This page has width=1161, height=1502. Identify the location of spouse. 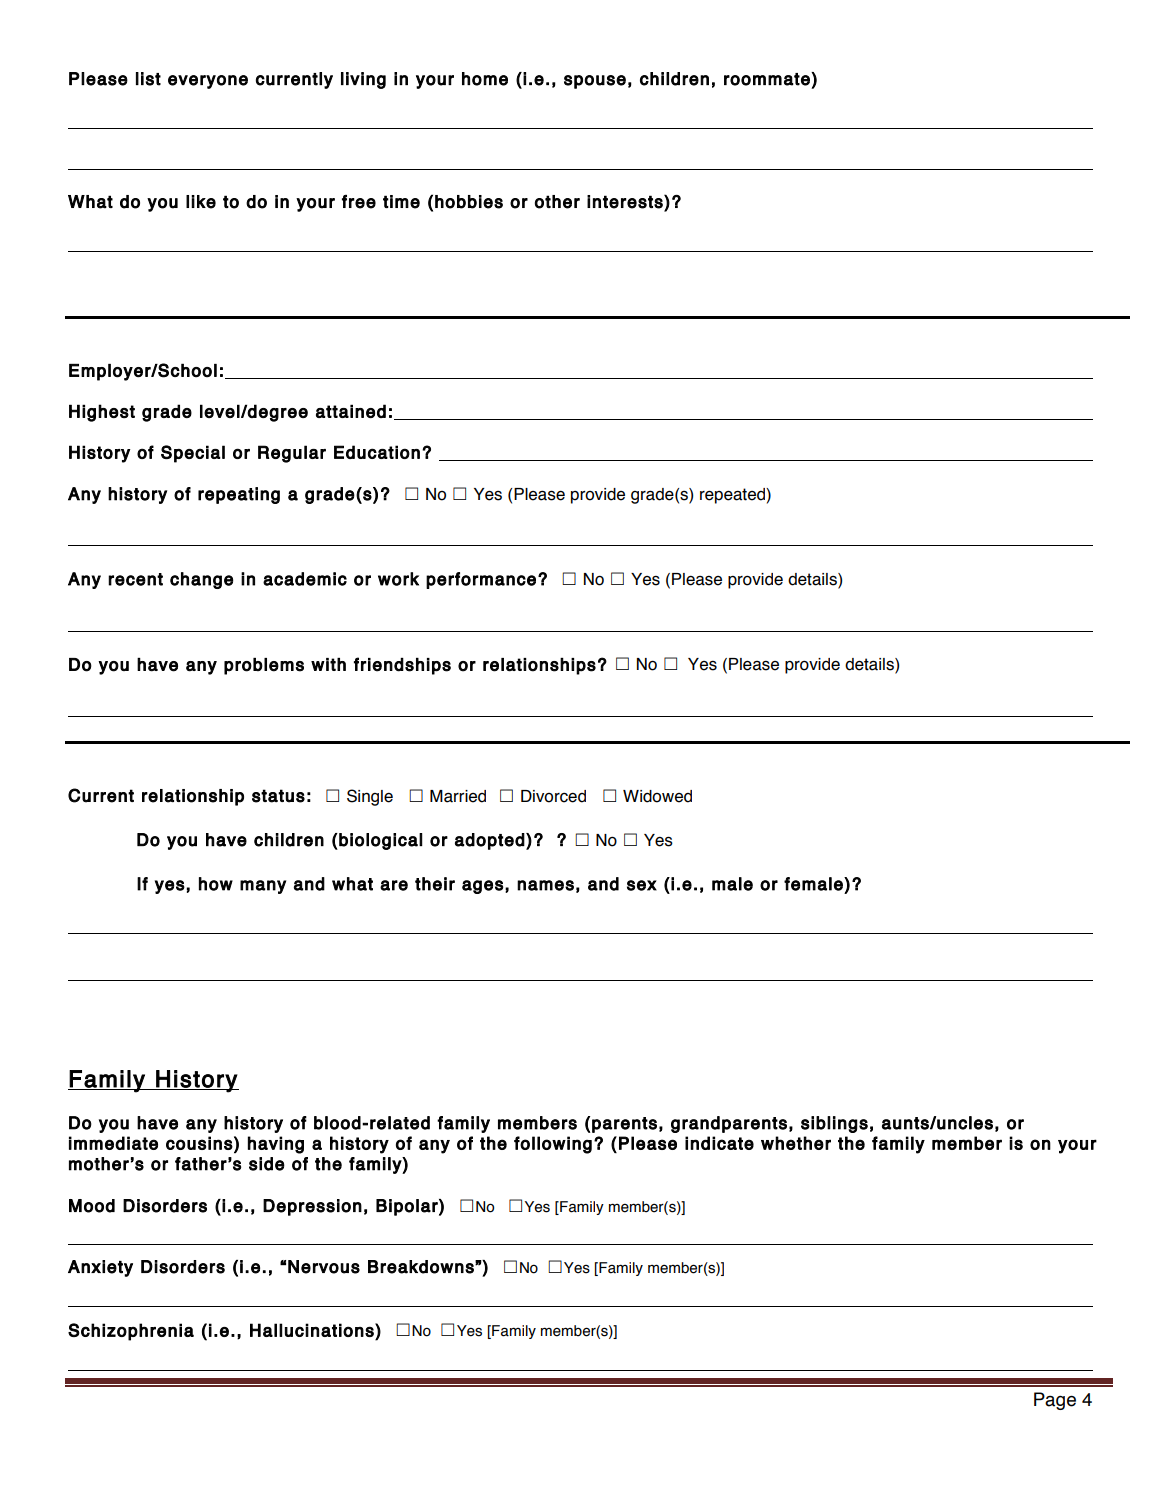
(595, 82).
